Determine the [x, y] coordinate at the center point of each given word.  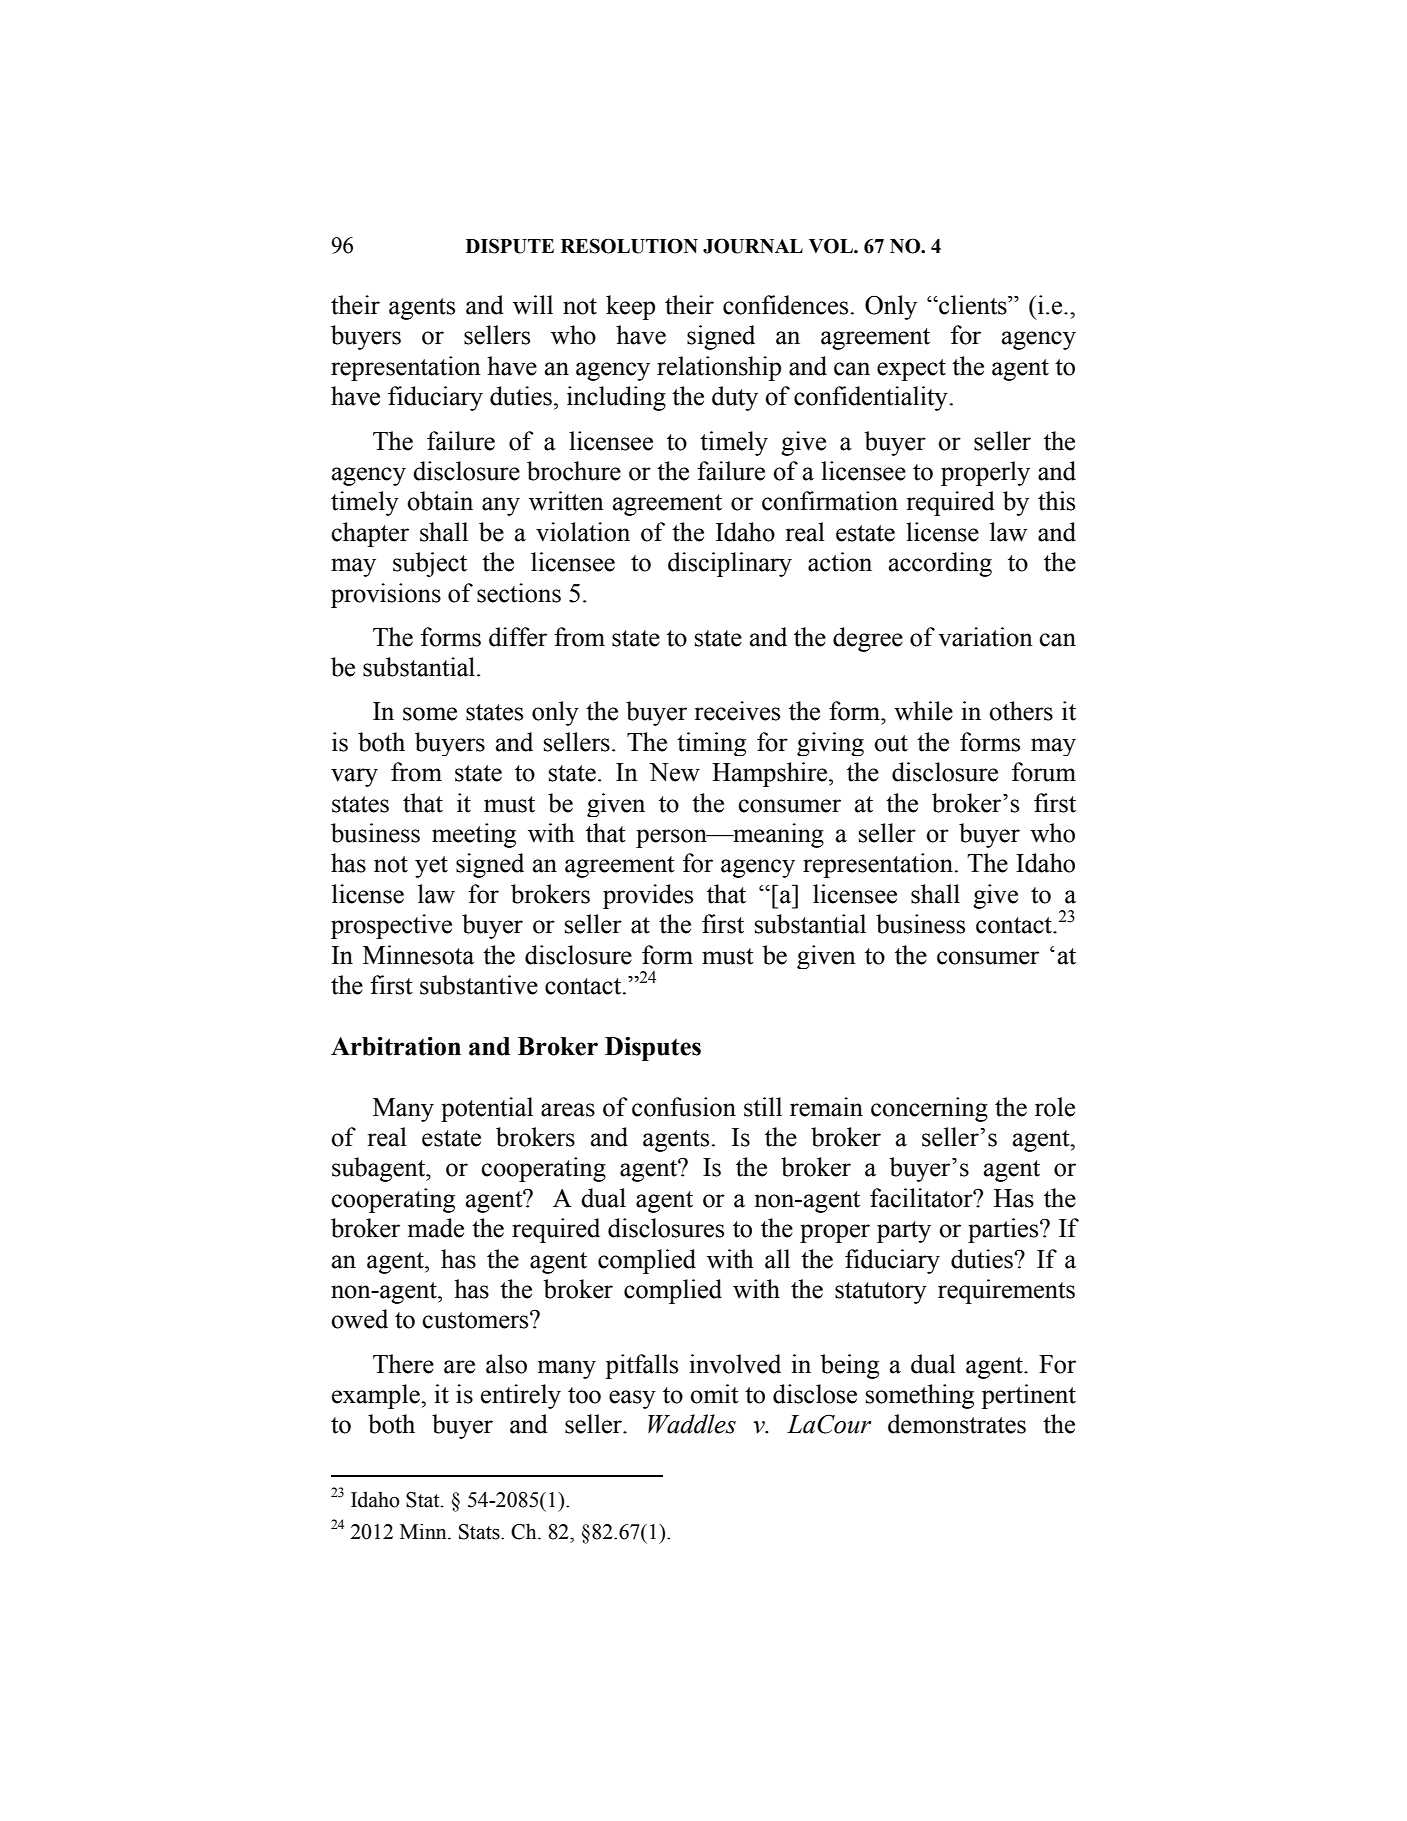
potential [487, 1109]
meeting [474, 835]
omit [714, 1394]
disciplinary [730, 564]
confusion [684, 1107]
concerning [929, 1109]
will [533, 305]
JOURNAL [753, 246]
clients [973, 305]
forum [1044, 772]
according [940, 564]
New [674, 772]
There [403, 1364]
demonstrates [957, 1424]
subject [430, 564]
